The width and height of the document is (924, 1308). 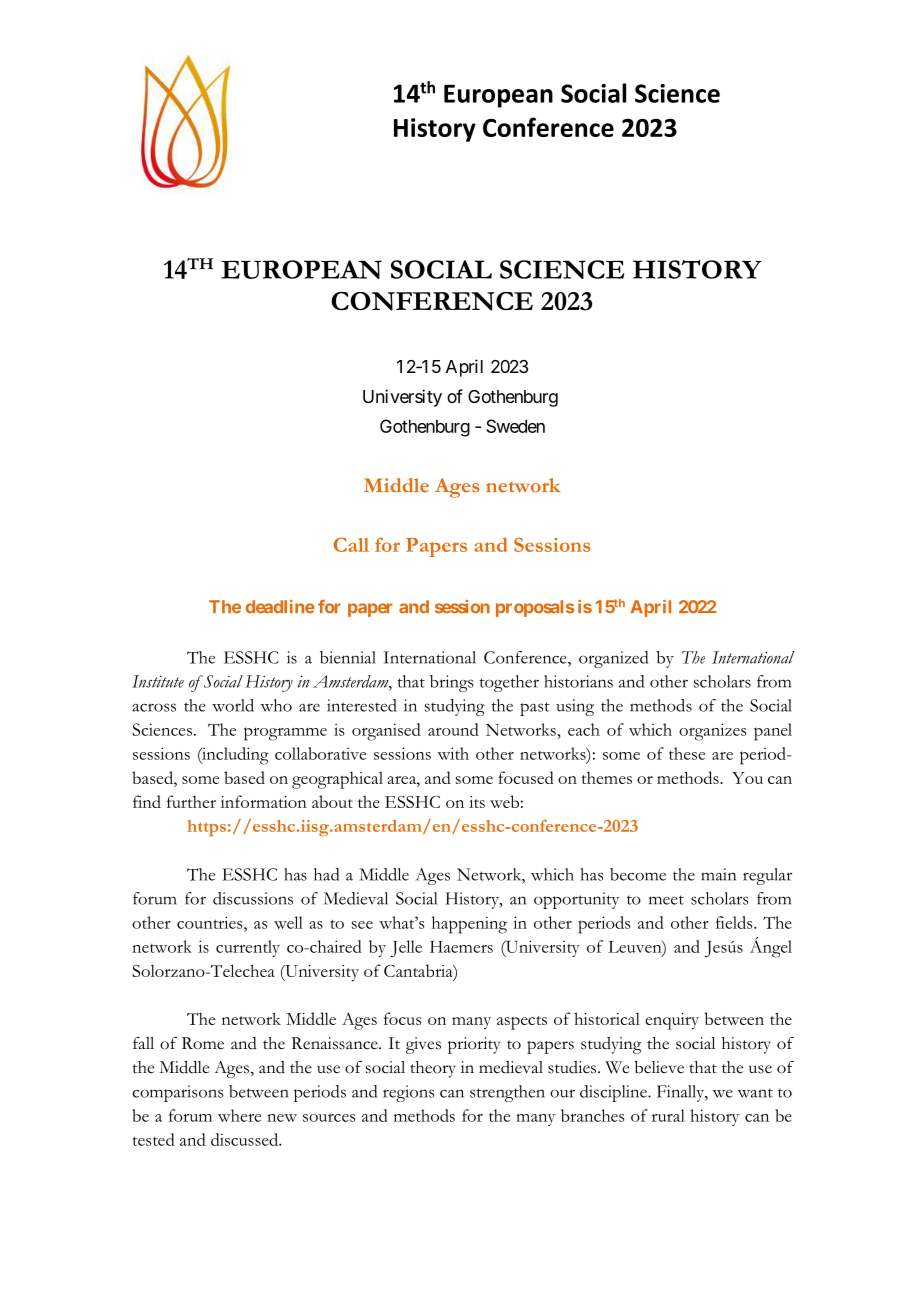 What do you see at coordinates (452, 683) in the document?
I see `brings` at bounding box center [452, 683].
